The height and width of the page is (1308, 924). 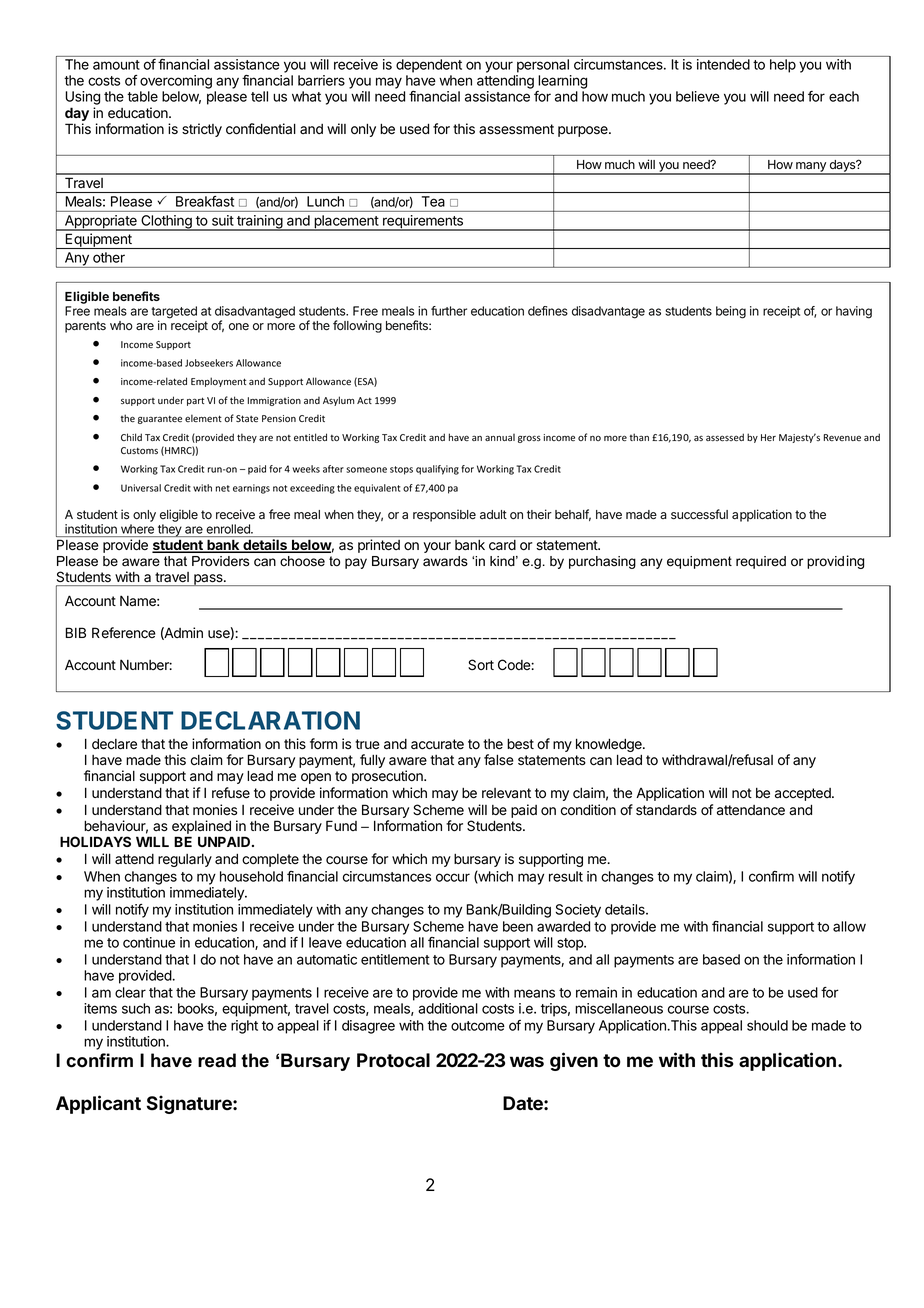 What do you see at coordinates (217, 1060) in the page?
I see `read` at bounding box center [217, 1060].
